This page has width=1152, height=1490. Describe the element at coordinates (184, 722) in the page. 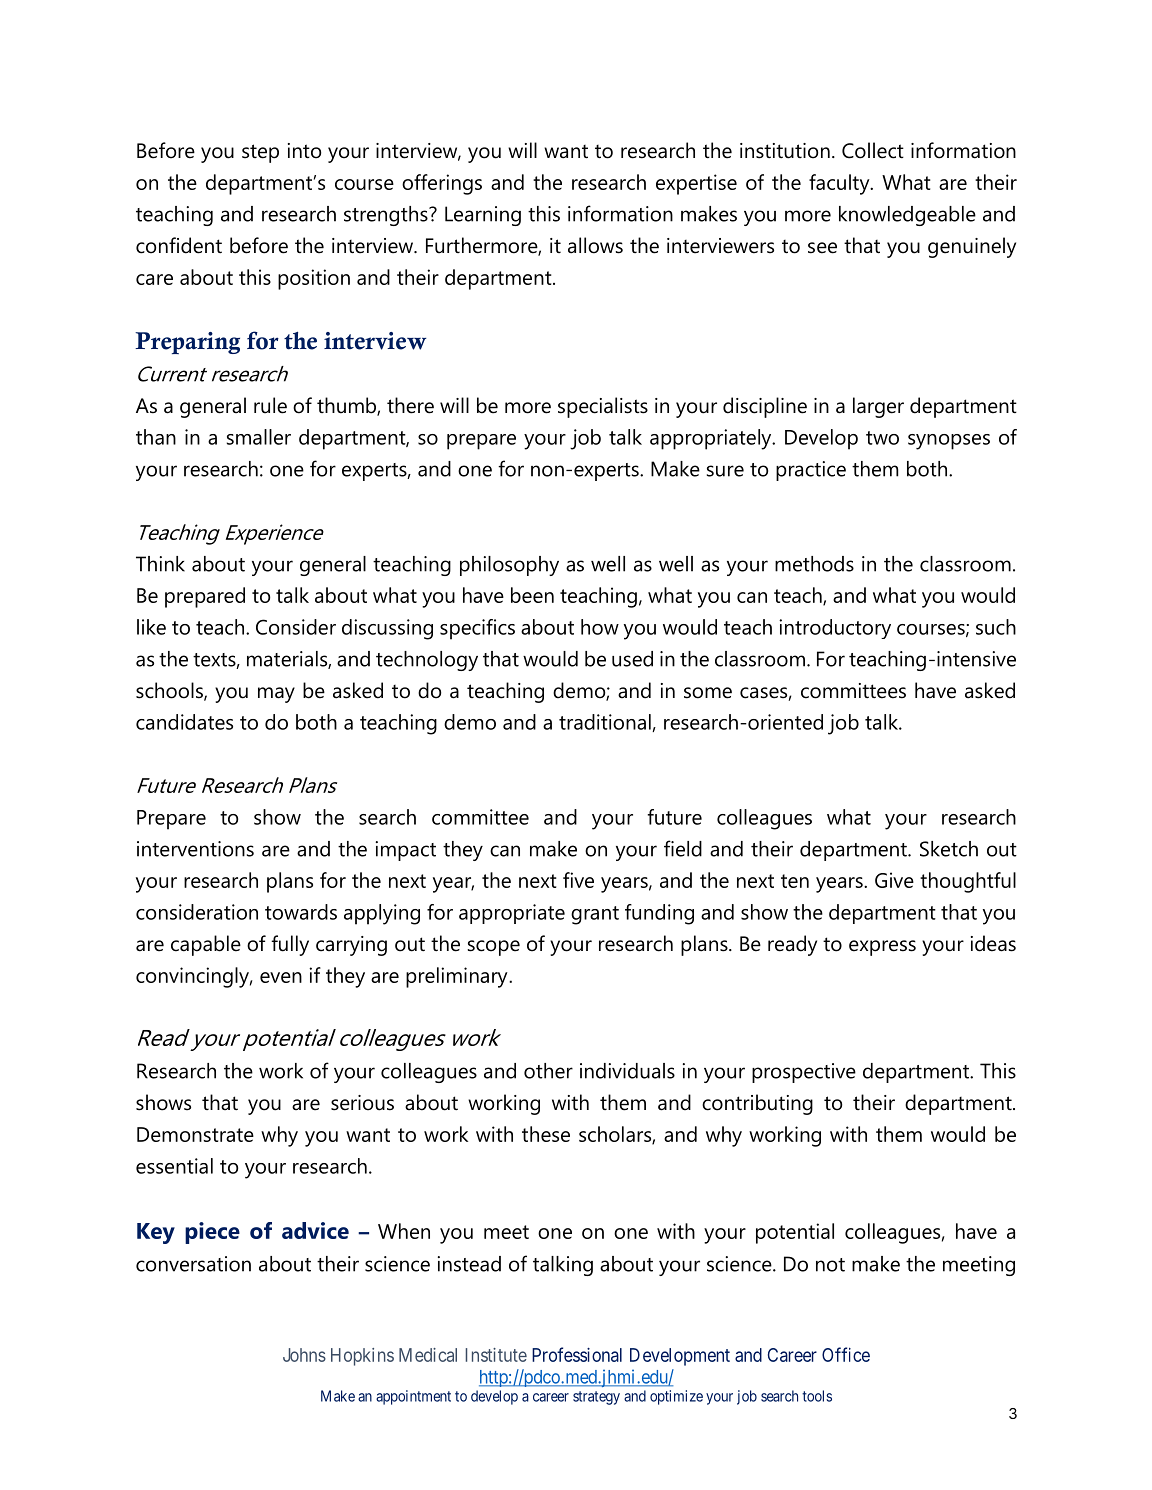

I see `candidates` at that location.
